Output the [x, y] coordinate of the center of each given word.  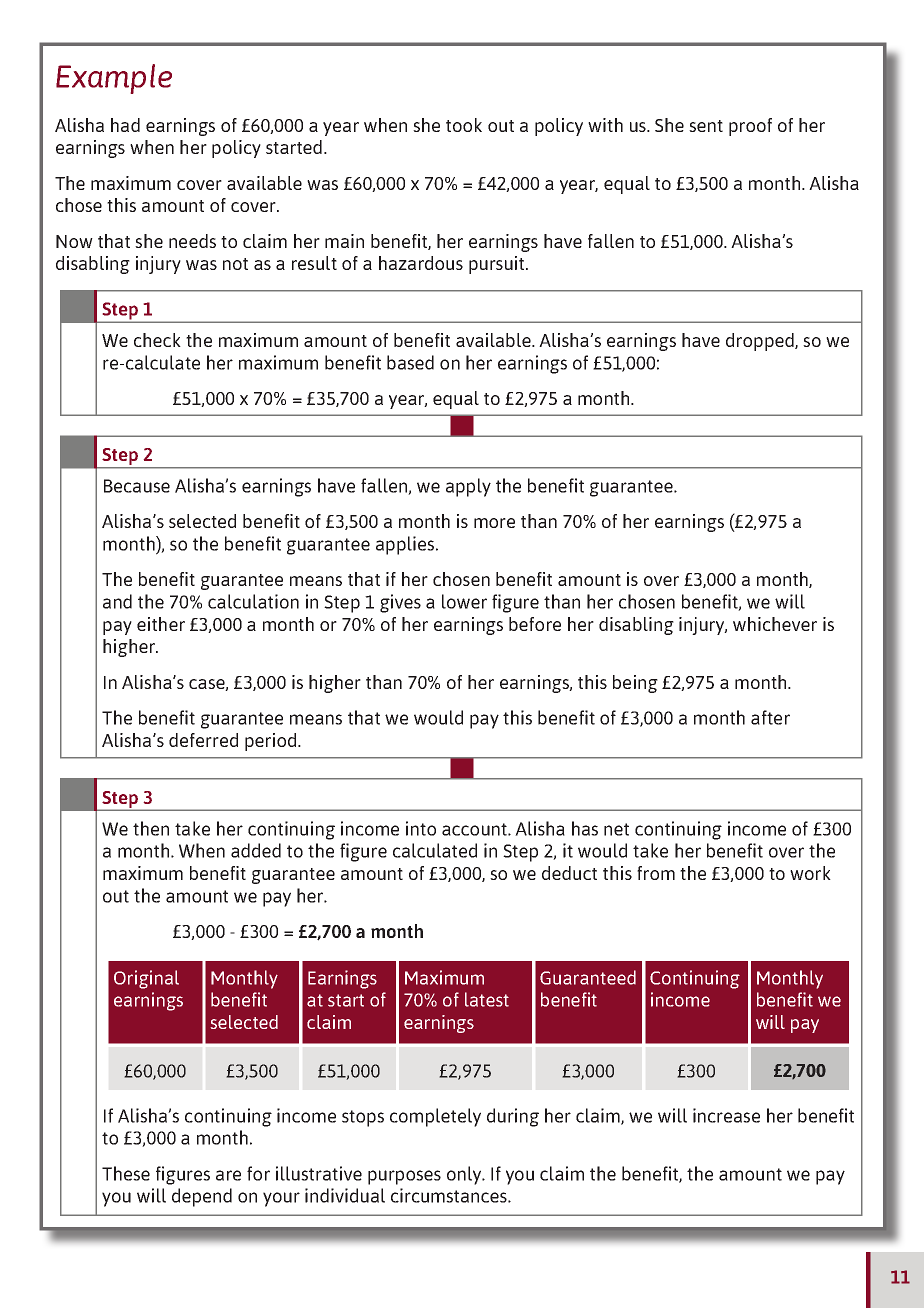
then [151, 828]
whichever [775, 624]
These [126, 1173]
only [465, 1175]
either [161, 624]
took [464, 125]
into [421, 828]
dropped [761, 342]
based [410, 362]
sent [706, 126]
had [125, 125]
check [157, 340]
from [656, 873]
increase [726, 1115]
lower [464, 601]
